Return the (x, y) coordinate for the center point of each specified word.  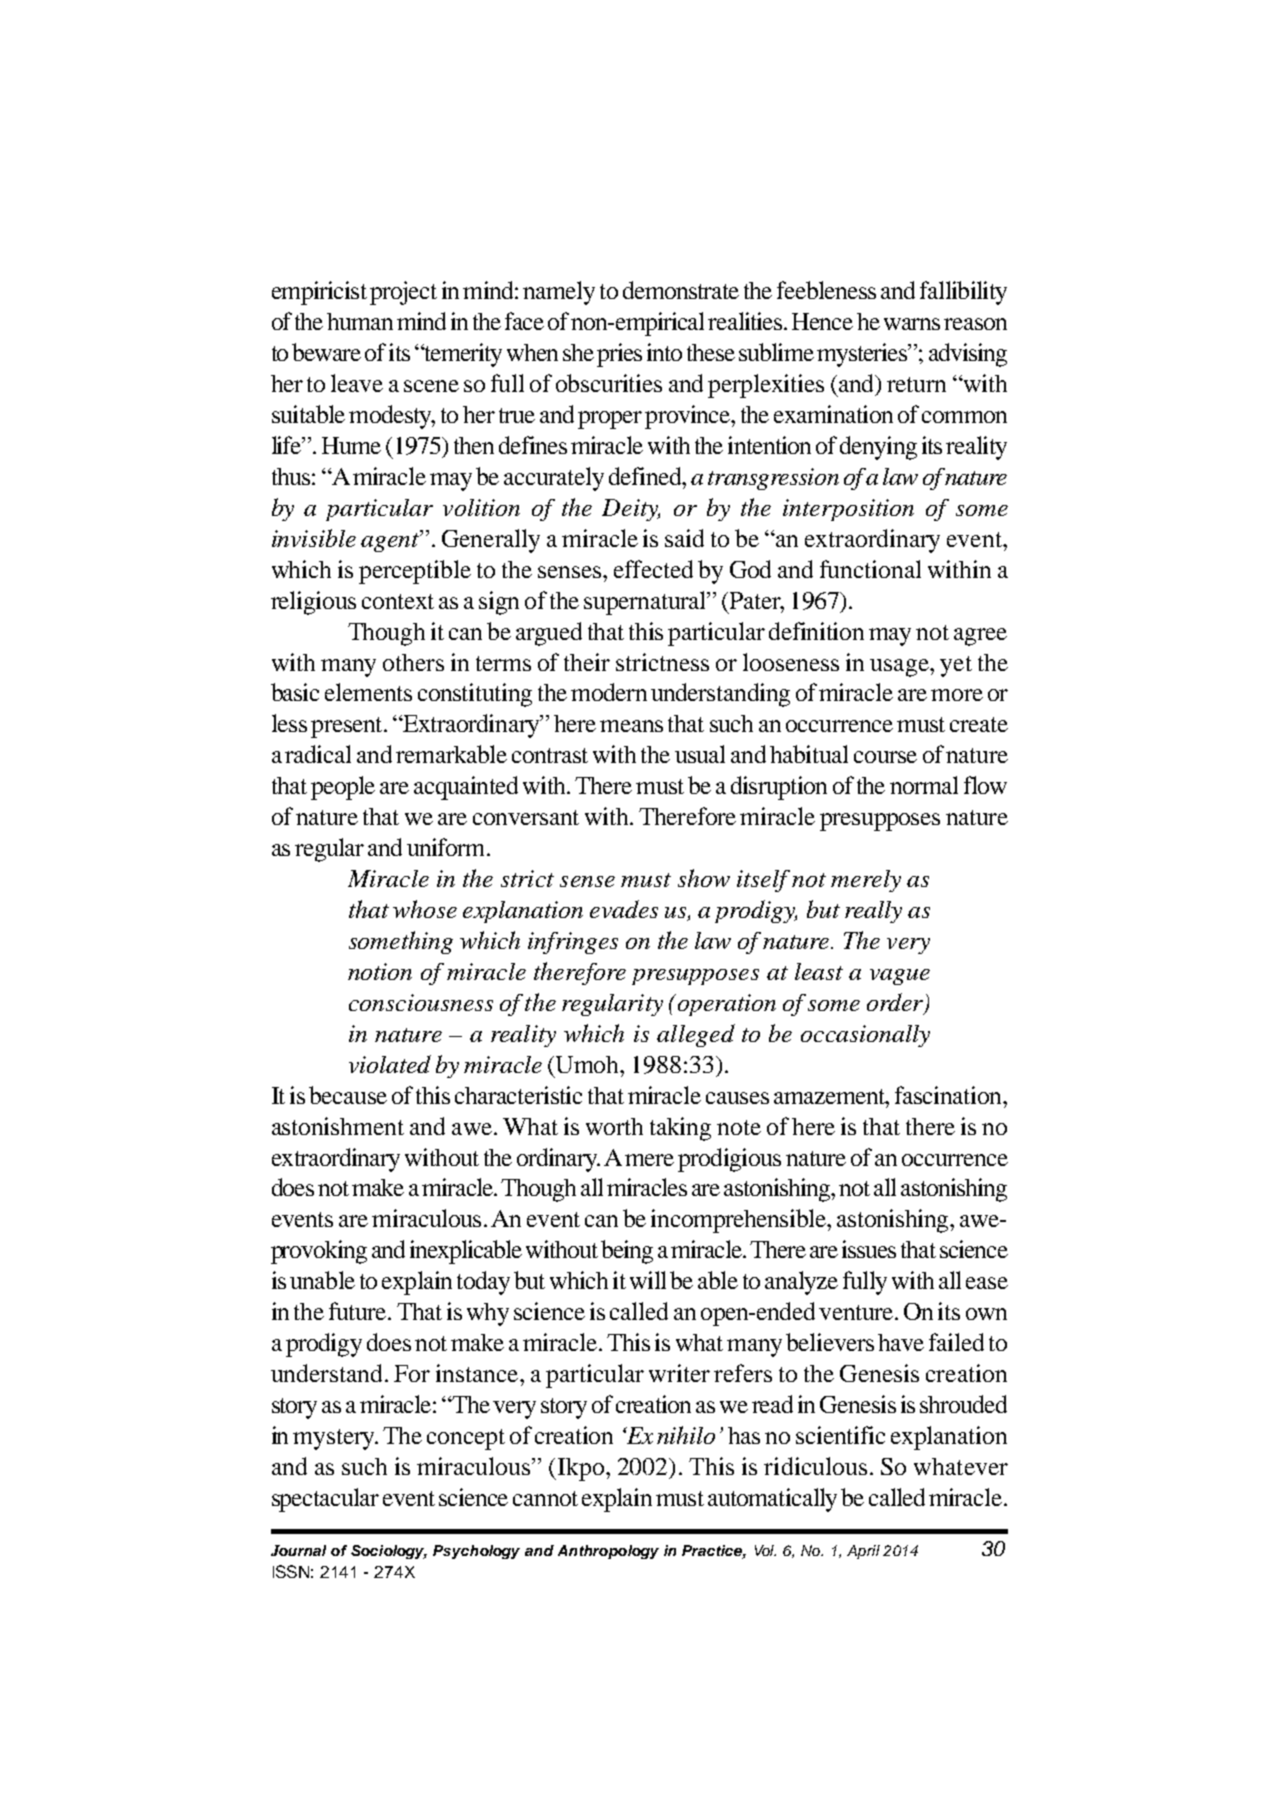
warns (912, 324)
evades (624, 909)
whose (425, 909)
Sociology (389, 1552)
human (360, 321)
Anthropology (608, 1552)
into (664, 352)
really (873, 912)
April (863, 1552)
